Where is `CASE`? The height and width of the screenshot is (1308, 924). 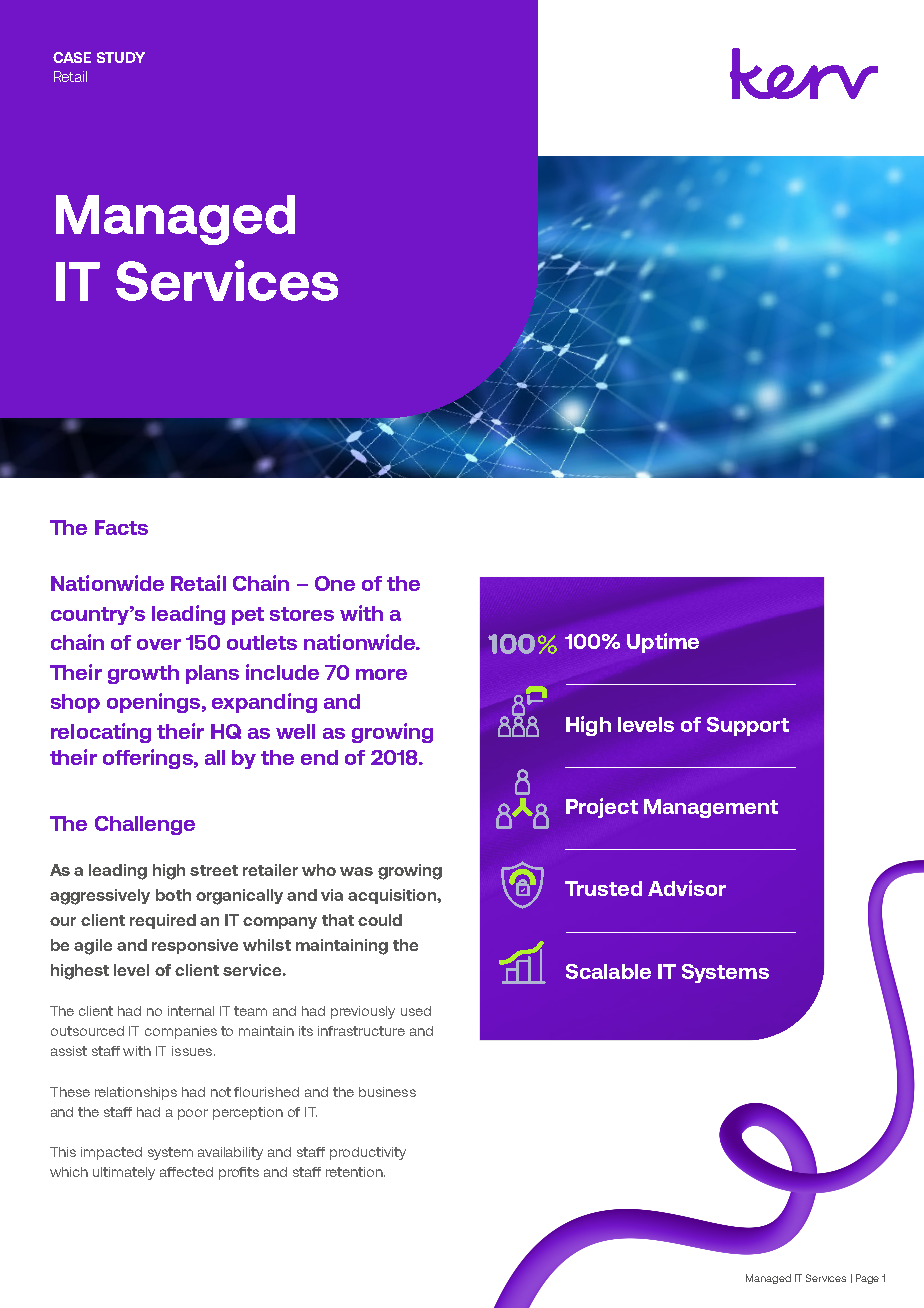
CASE is located at coordinates (72, 57).
